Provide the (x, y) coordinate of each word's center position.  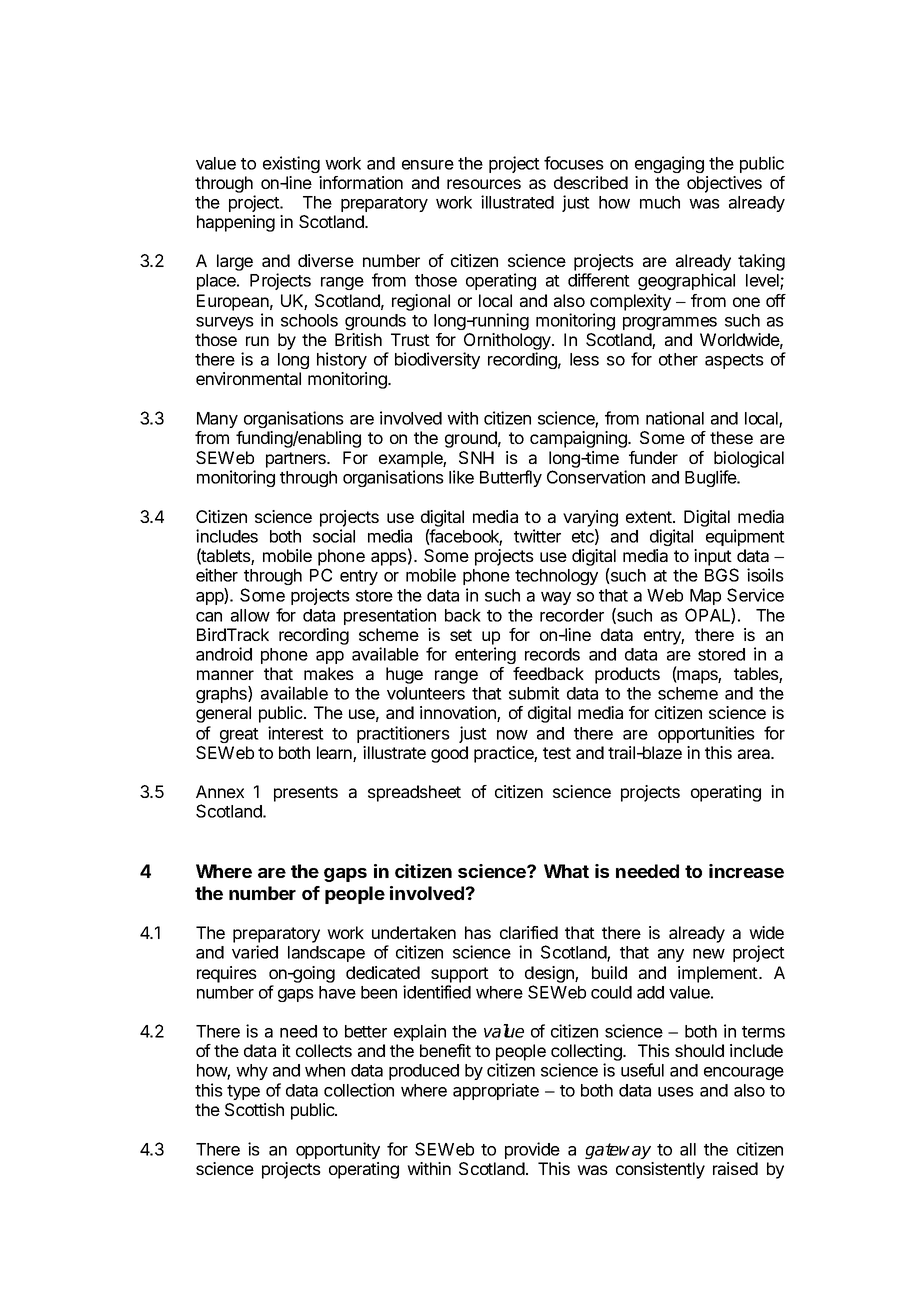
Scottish (254, 1109)
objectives (724, 184)
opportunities (706, 734)
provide (532, 1150)
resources (484, 184)
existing (291, 164)
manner (225, 675)
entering (485, 655)
